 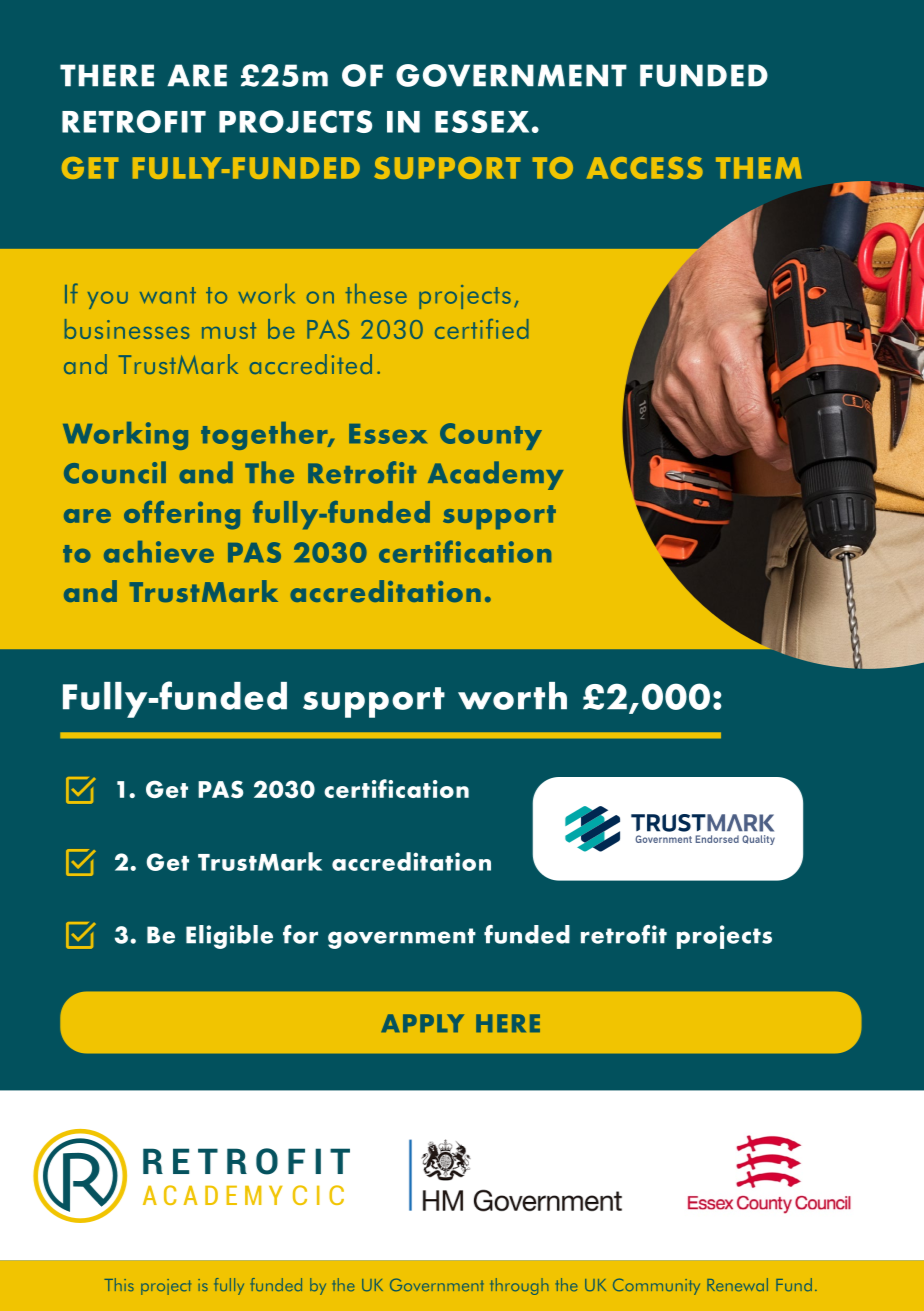 I want to click on Academy, so click(x=495, y=475).
